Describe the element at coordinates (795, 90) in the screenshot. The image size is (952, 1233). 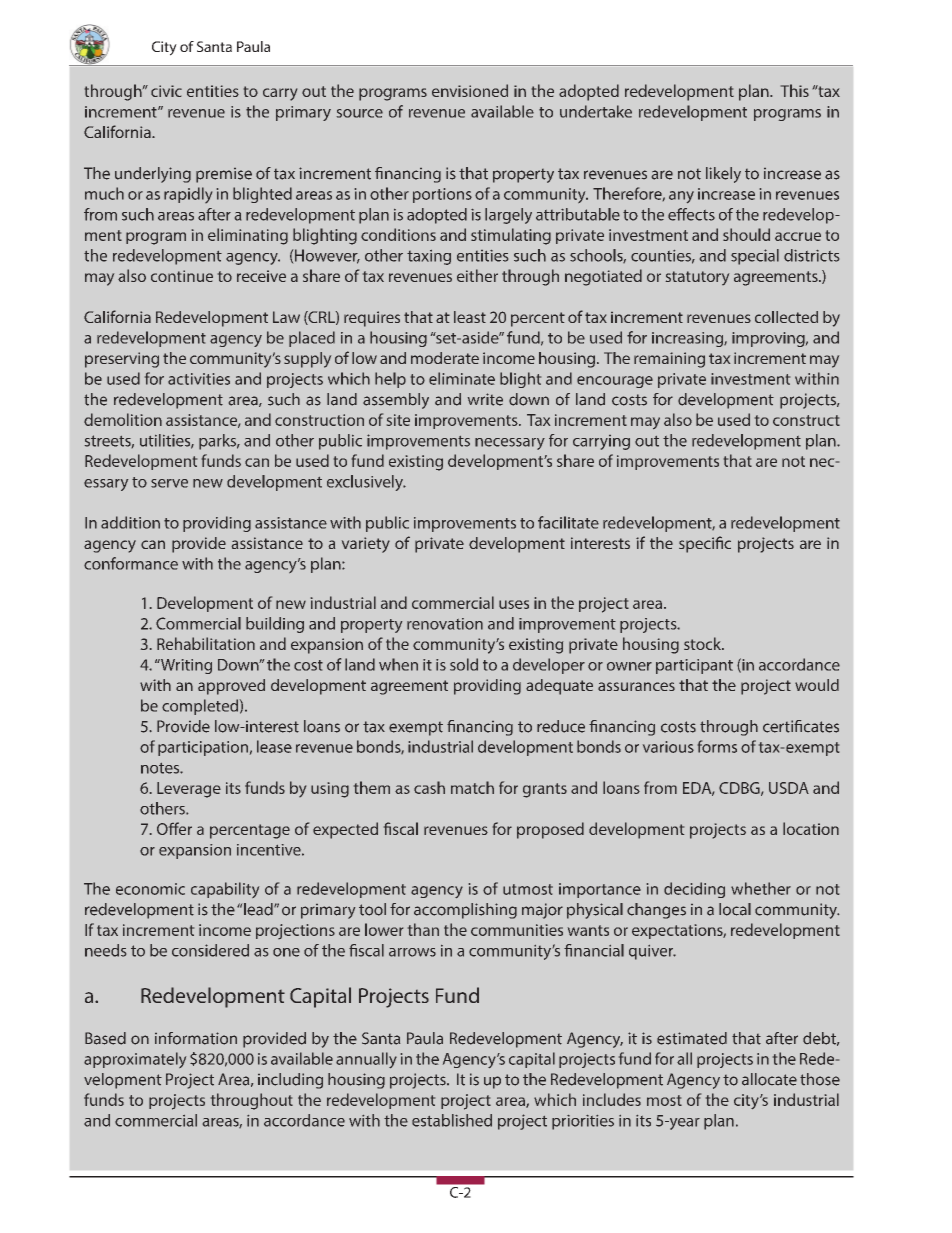
I see `This` at that location.
